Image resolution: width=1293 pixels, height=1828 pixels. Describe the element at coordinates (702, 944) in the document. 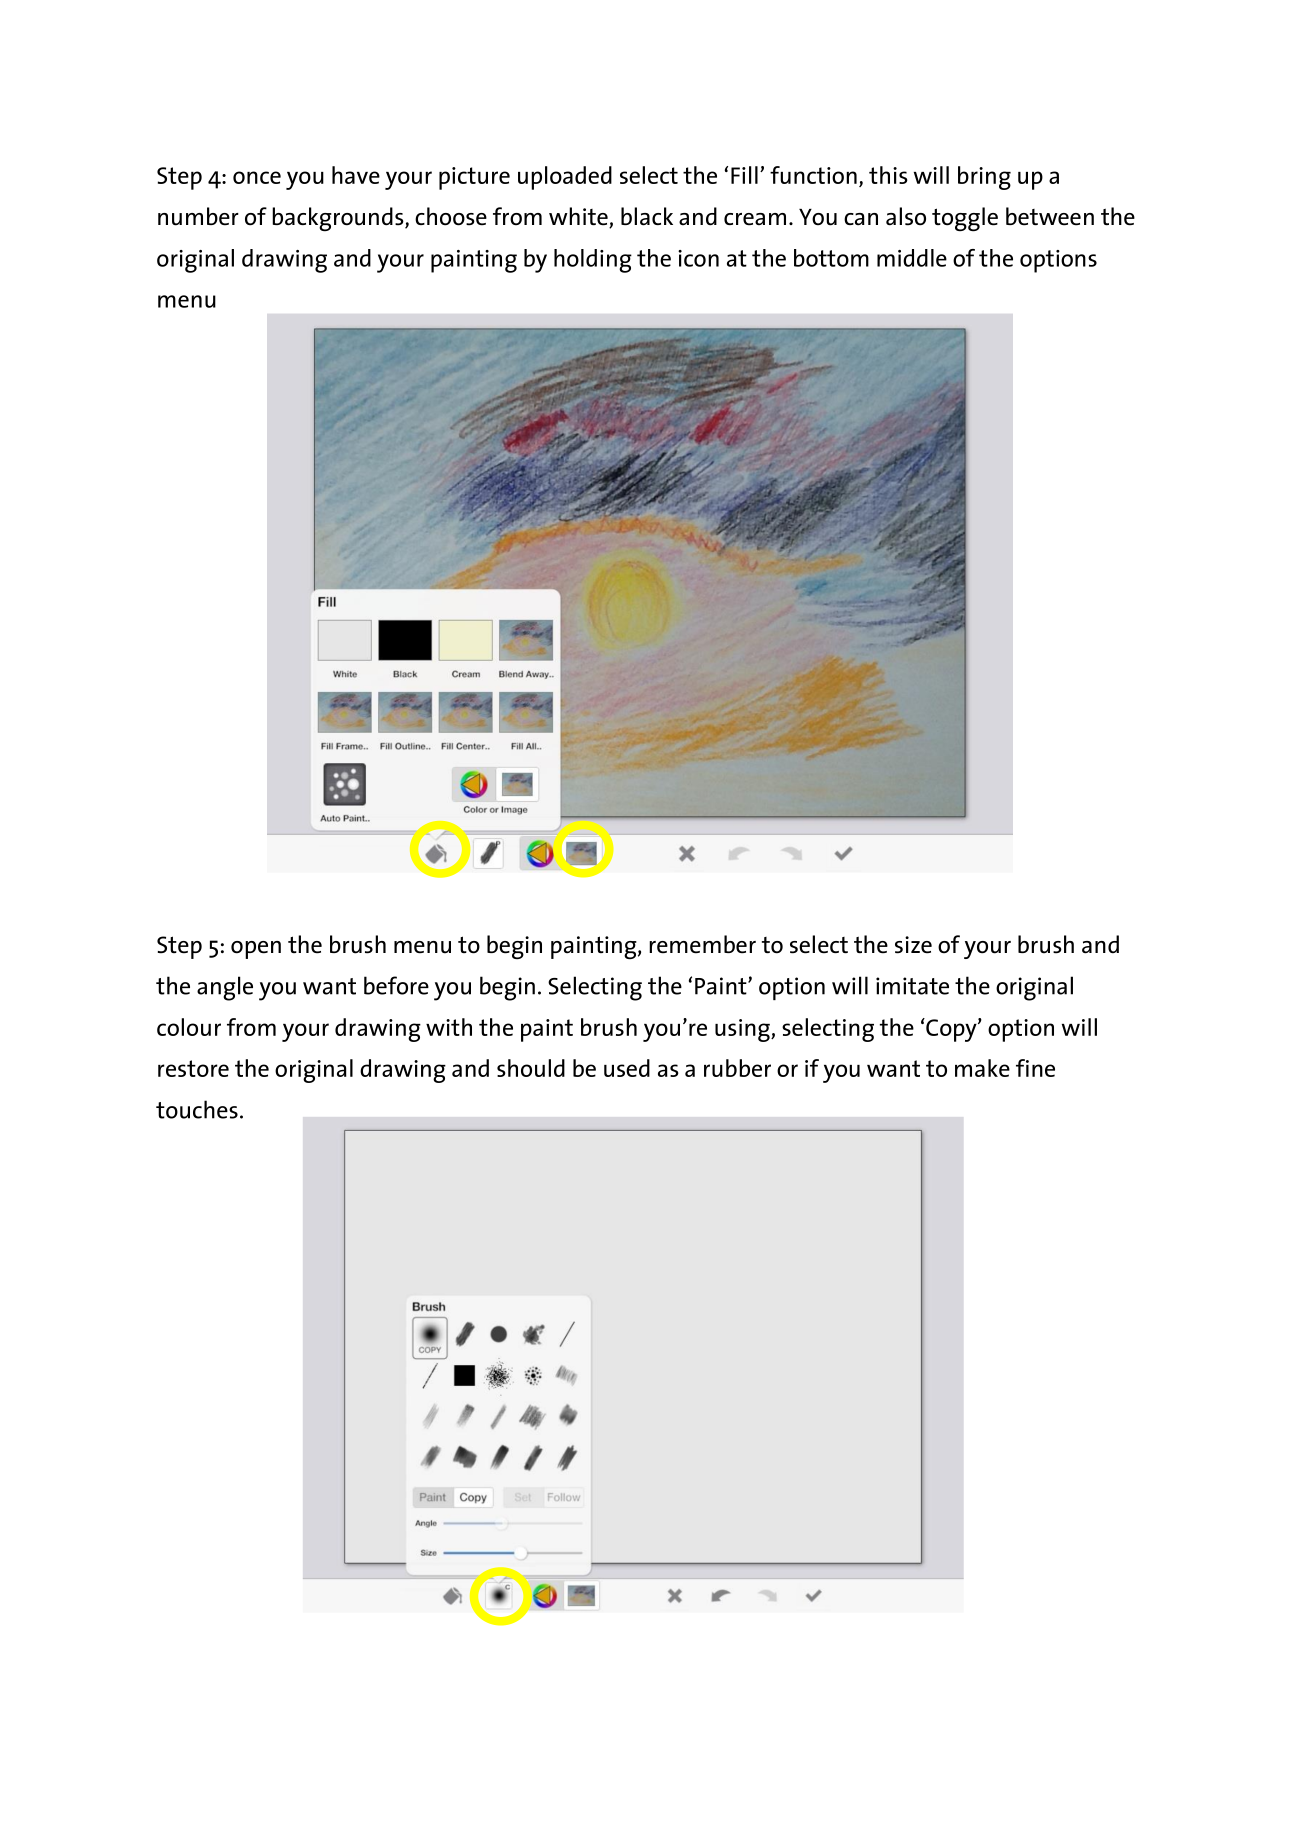

I see `remember` at that location.
